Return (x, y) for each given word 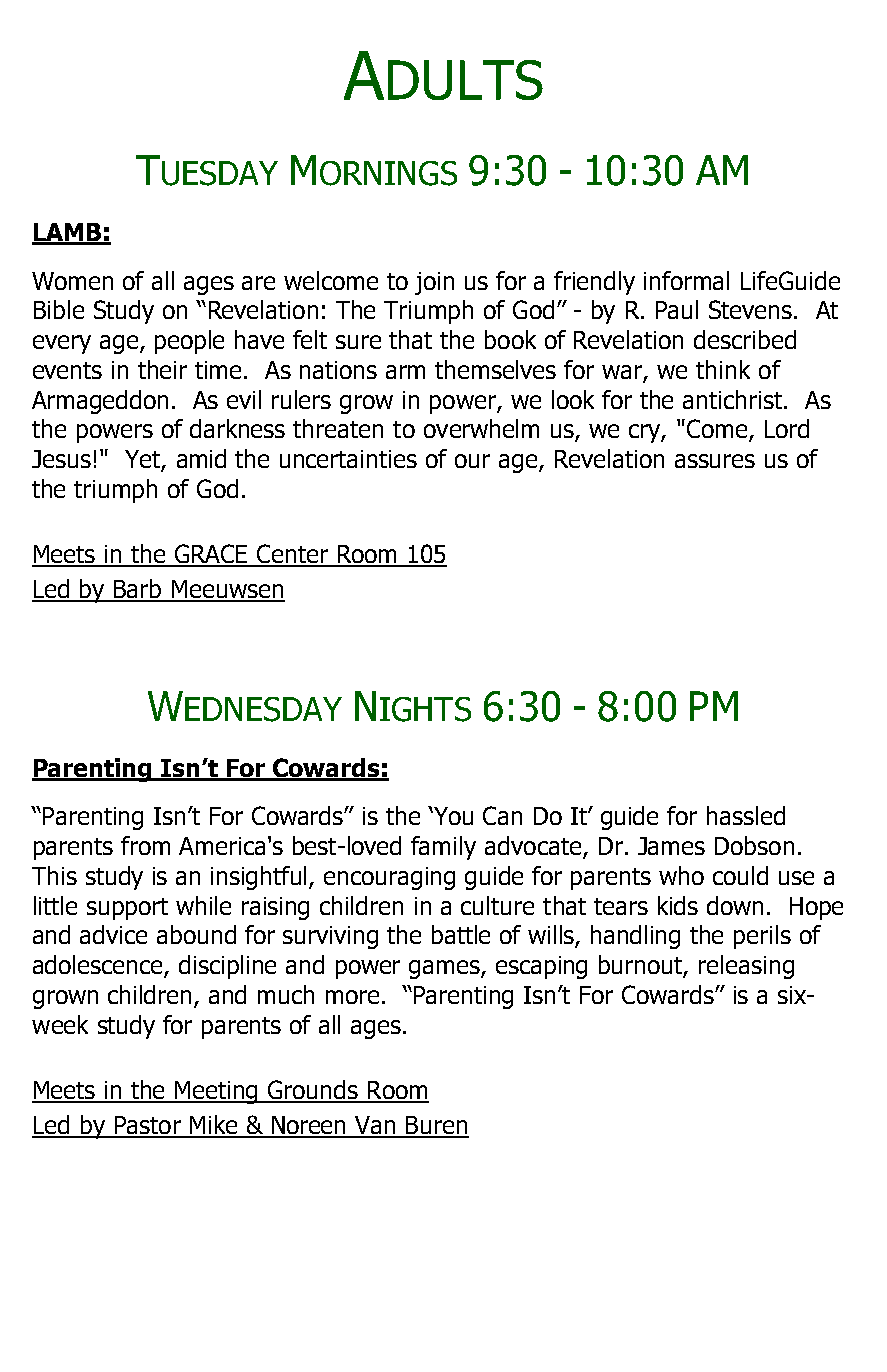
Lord (787, 428)
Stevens (750, 309)
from (145, 845)
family (443, 848)
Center (293, 555)
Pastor (147, 1126)
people (189, 342)
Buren (436, 1126)
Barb (138, 590)
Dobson (754, 845)
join (434, 283)
